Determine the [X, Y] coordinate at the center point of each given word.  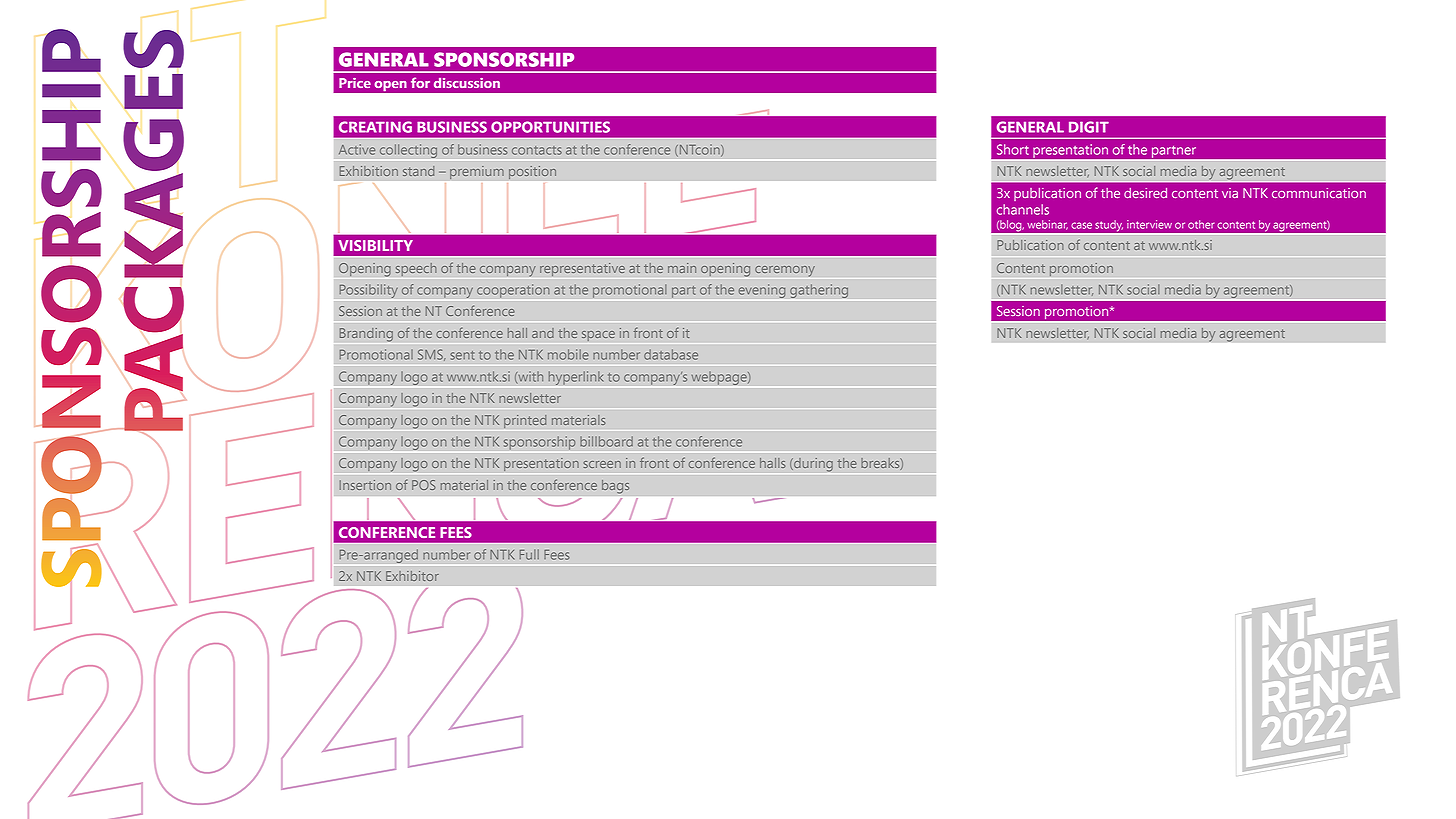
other [1201, 224]
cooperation [513, 291]
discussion [467, 83]
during [812, 465]
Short [1013, 149]
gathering [819, 291]
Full [529, 554]
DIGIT [1089, 127]
